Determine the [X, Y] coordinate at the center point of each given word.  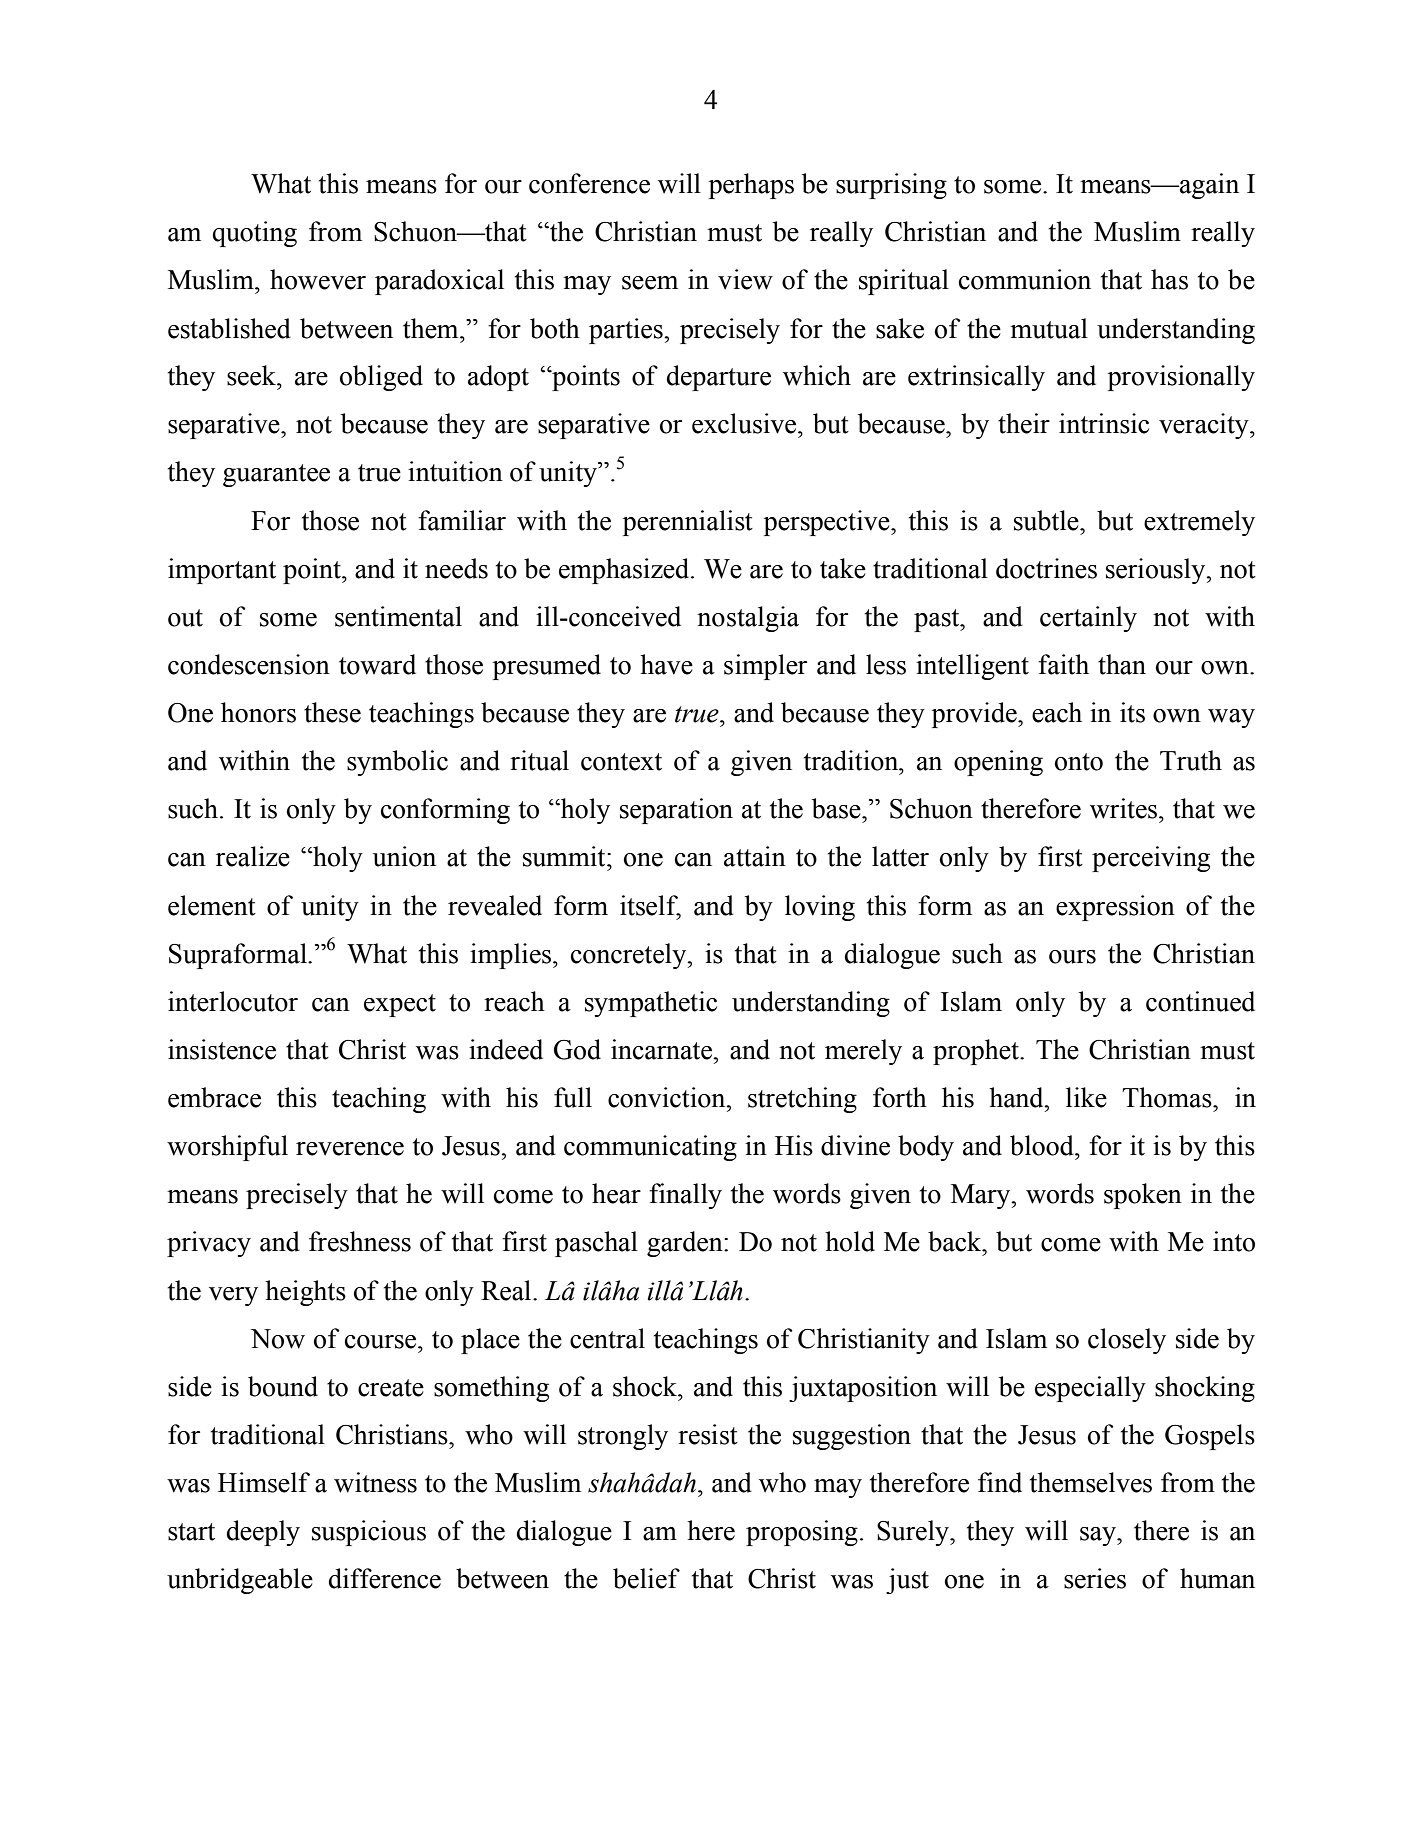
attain [755, 856]
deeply [263, 1533]
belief [646, 1578]
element [212, 905]
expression [1115, 908]
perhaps [751, 186]
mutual [1049, 328]
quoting [254, 234]
